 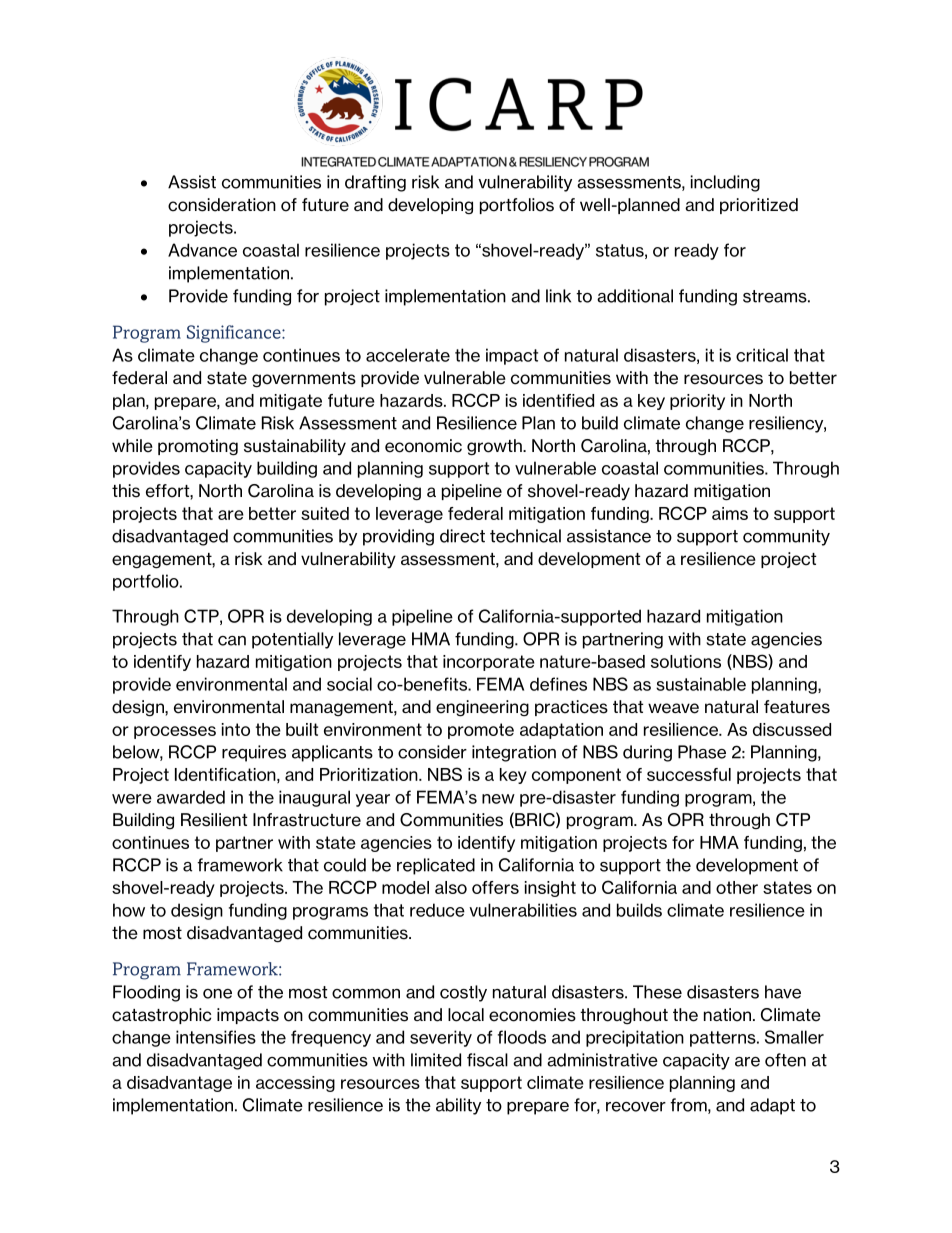 I want to click on Advance, so click(x=202, y=250).
